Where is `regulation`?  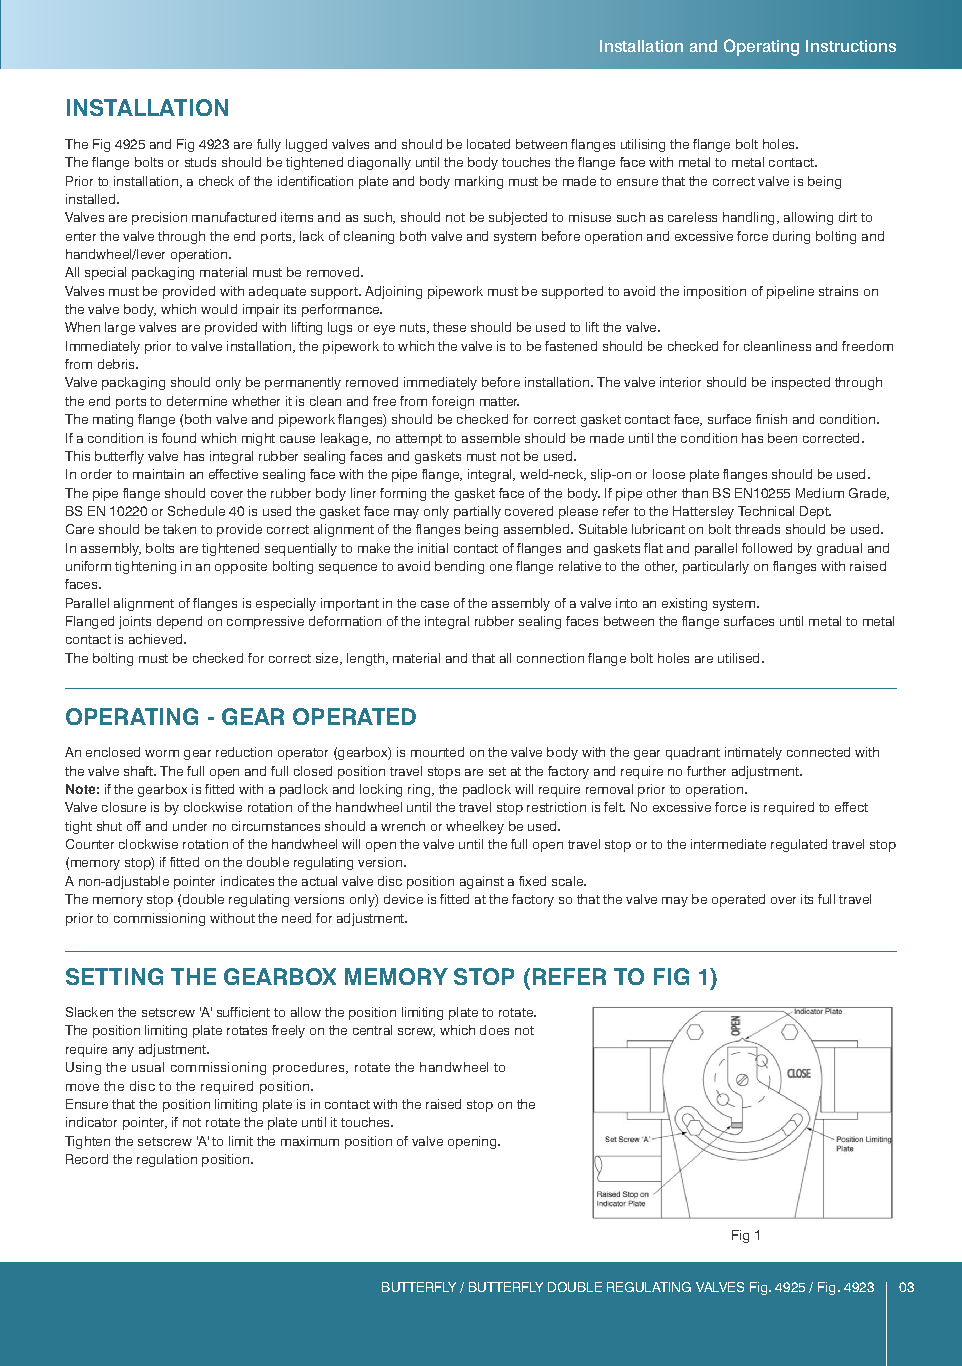 regulation is located at coordinates (167, 1160).
